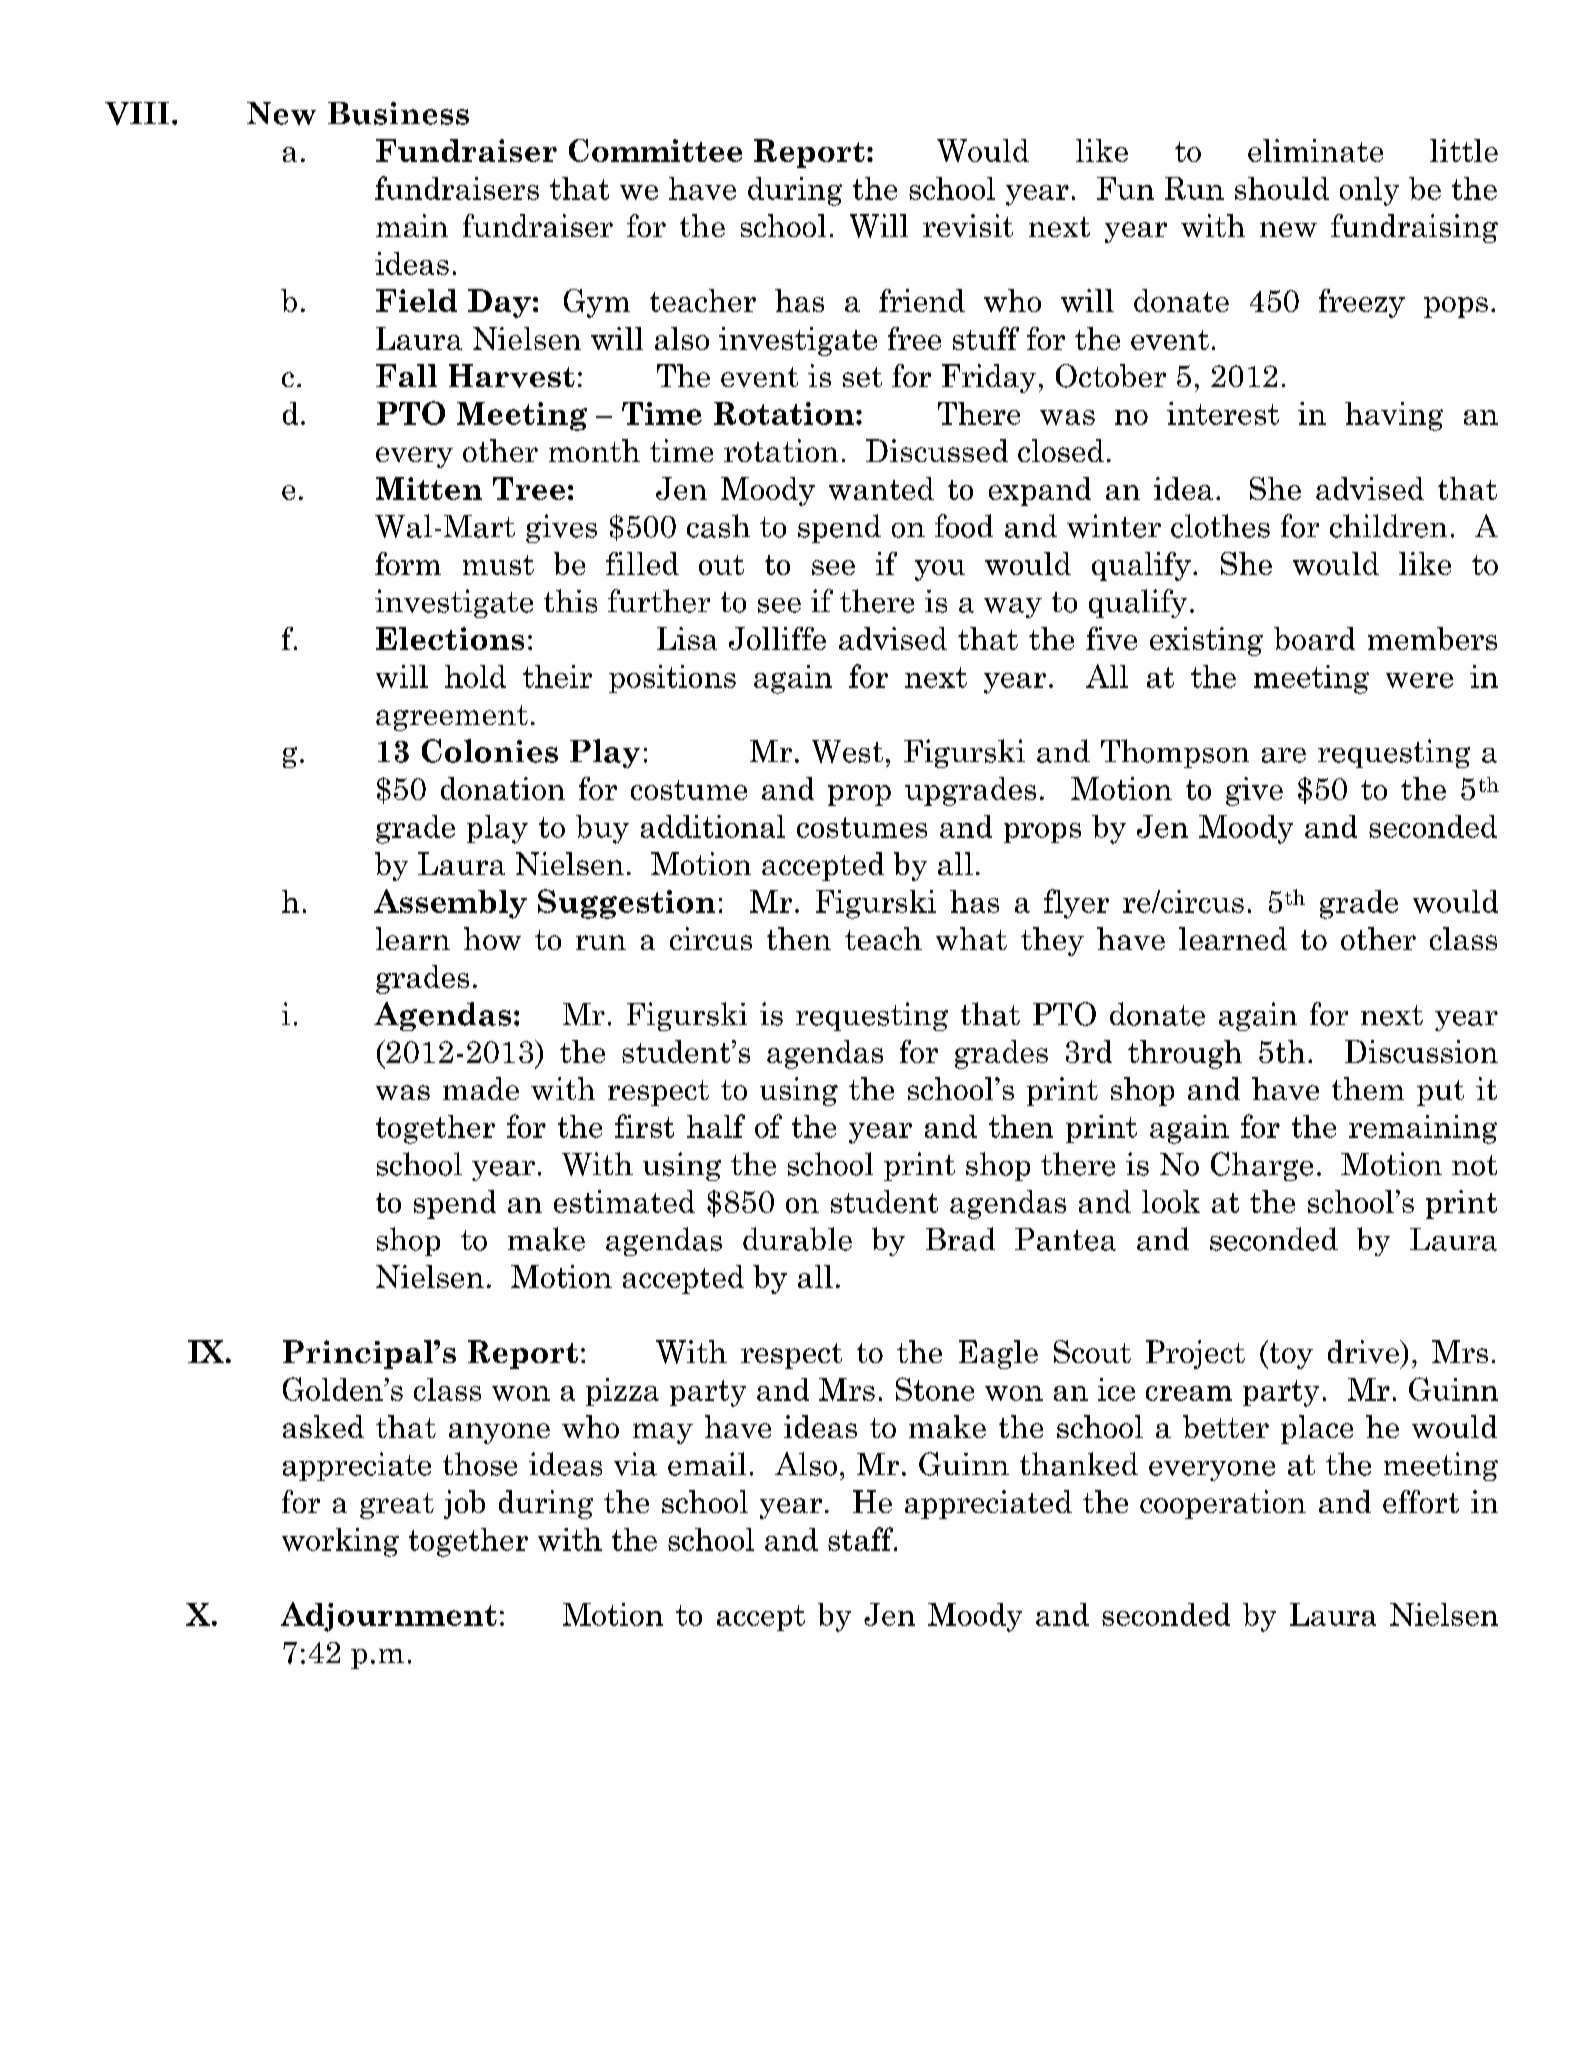  I want to click on Assembly, so click(450, 904).
